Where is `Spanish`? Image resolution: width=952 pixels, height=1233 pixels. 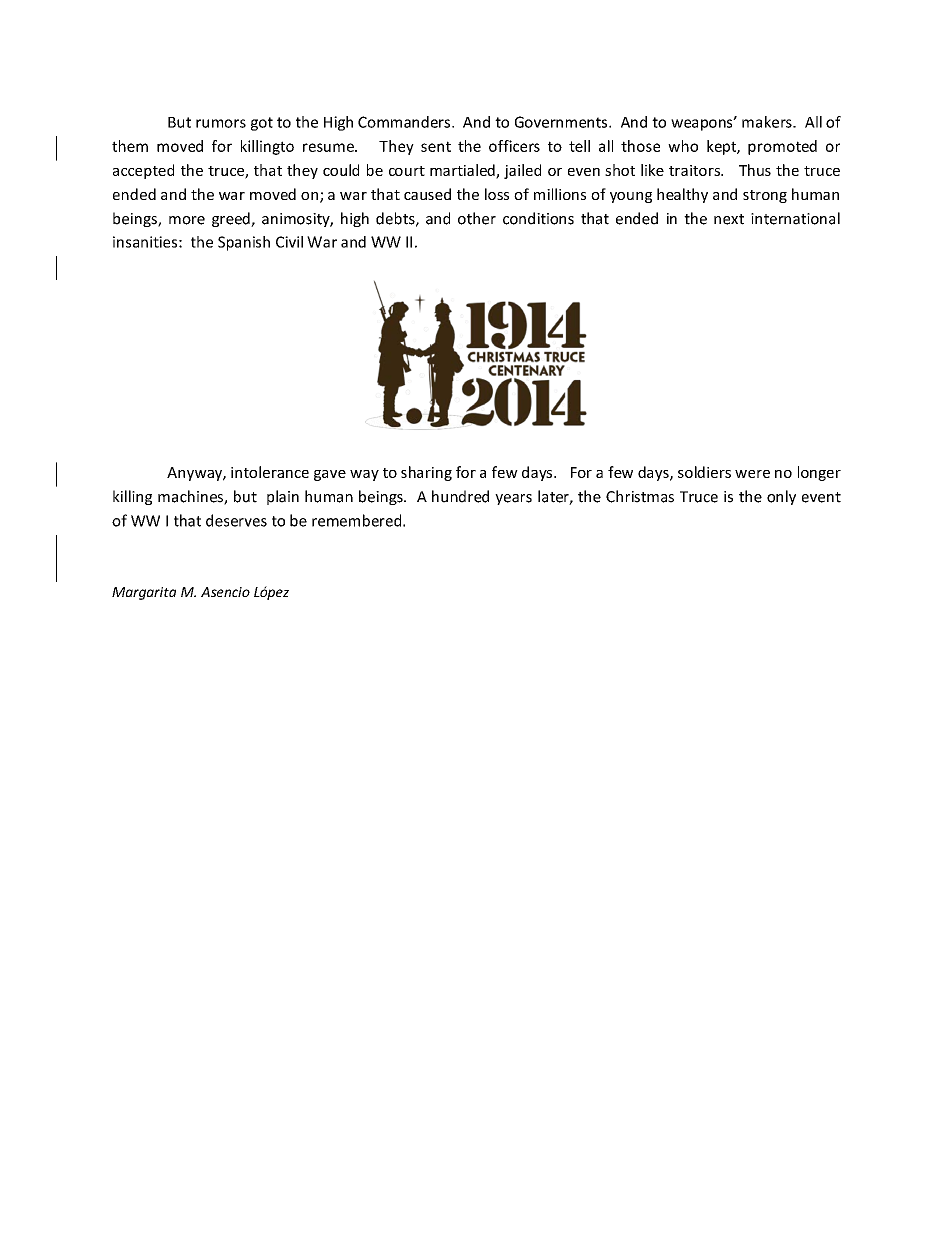 Spanish is located at coordinates (244, 243).
